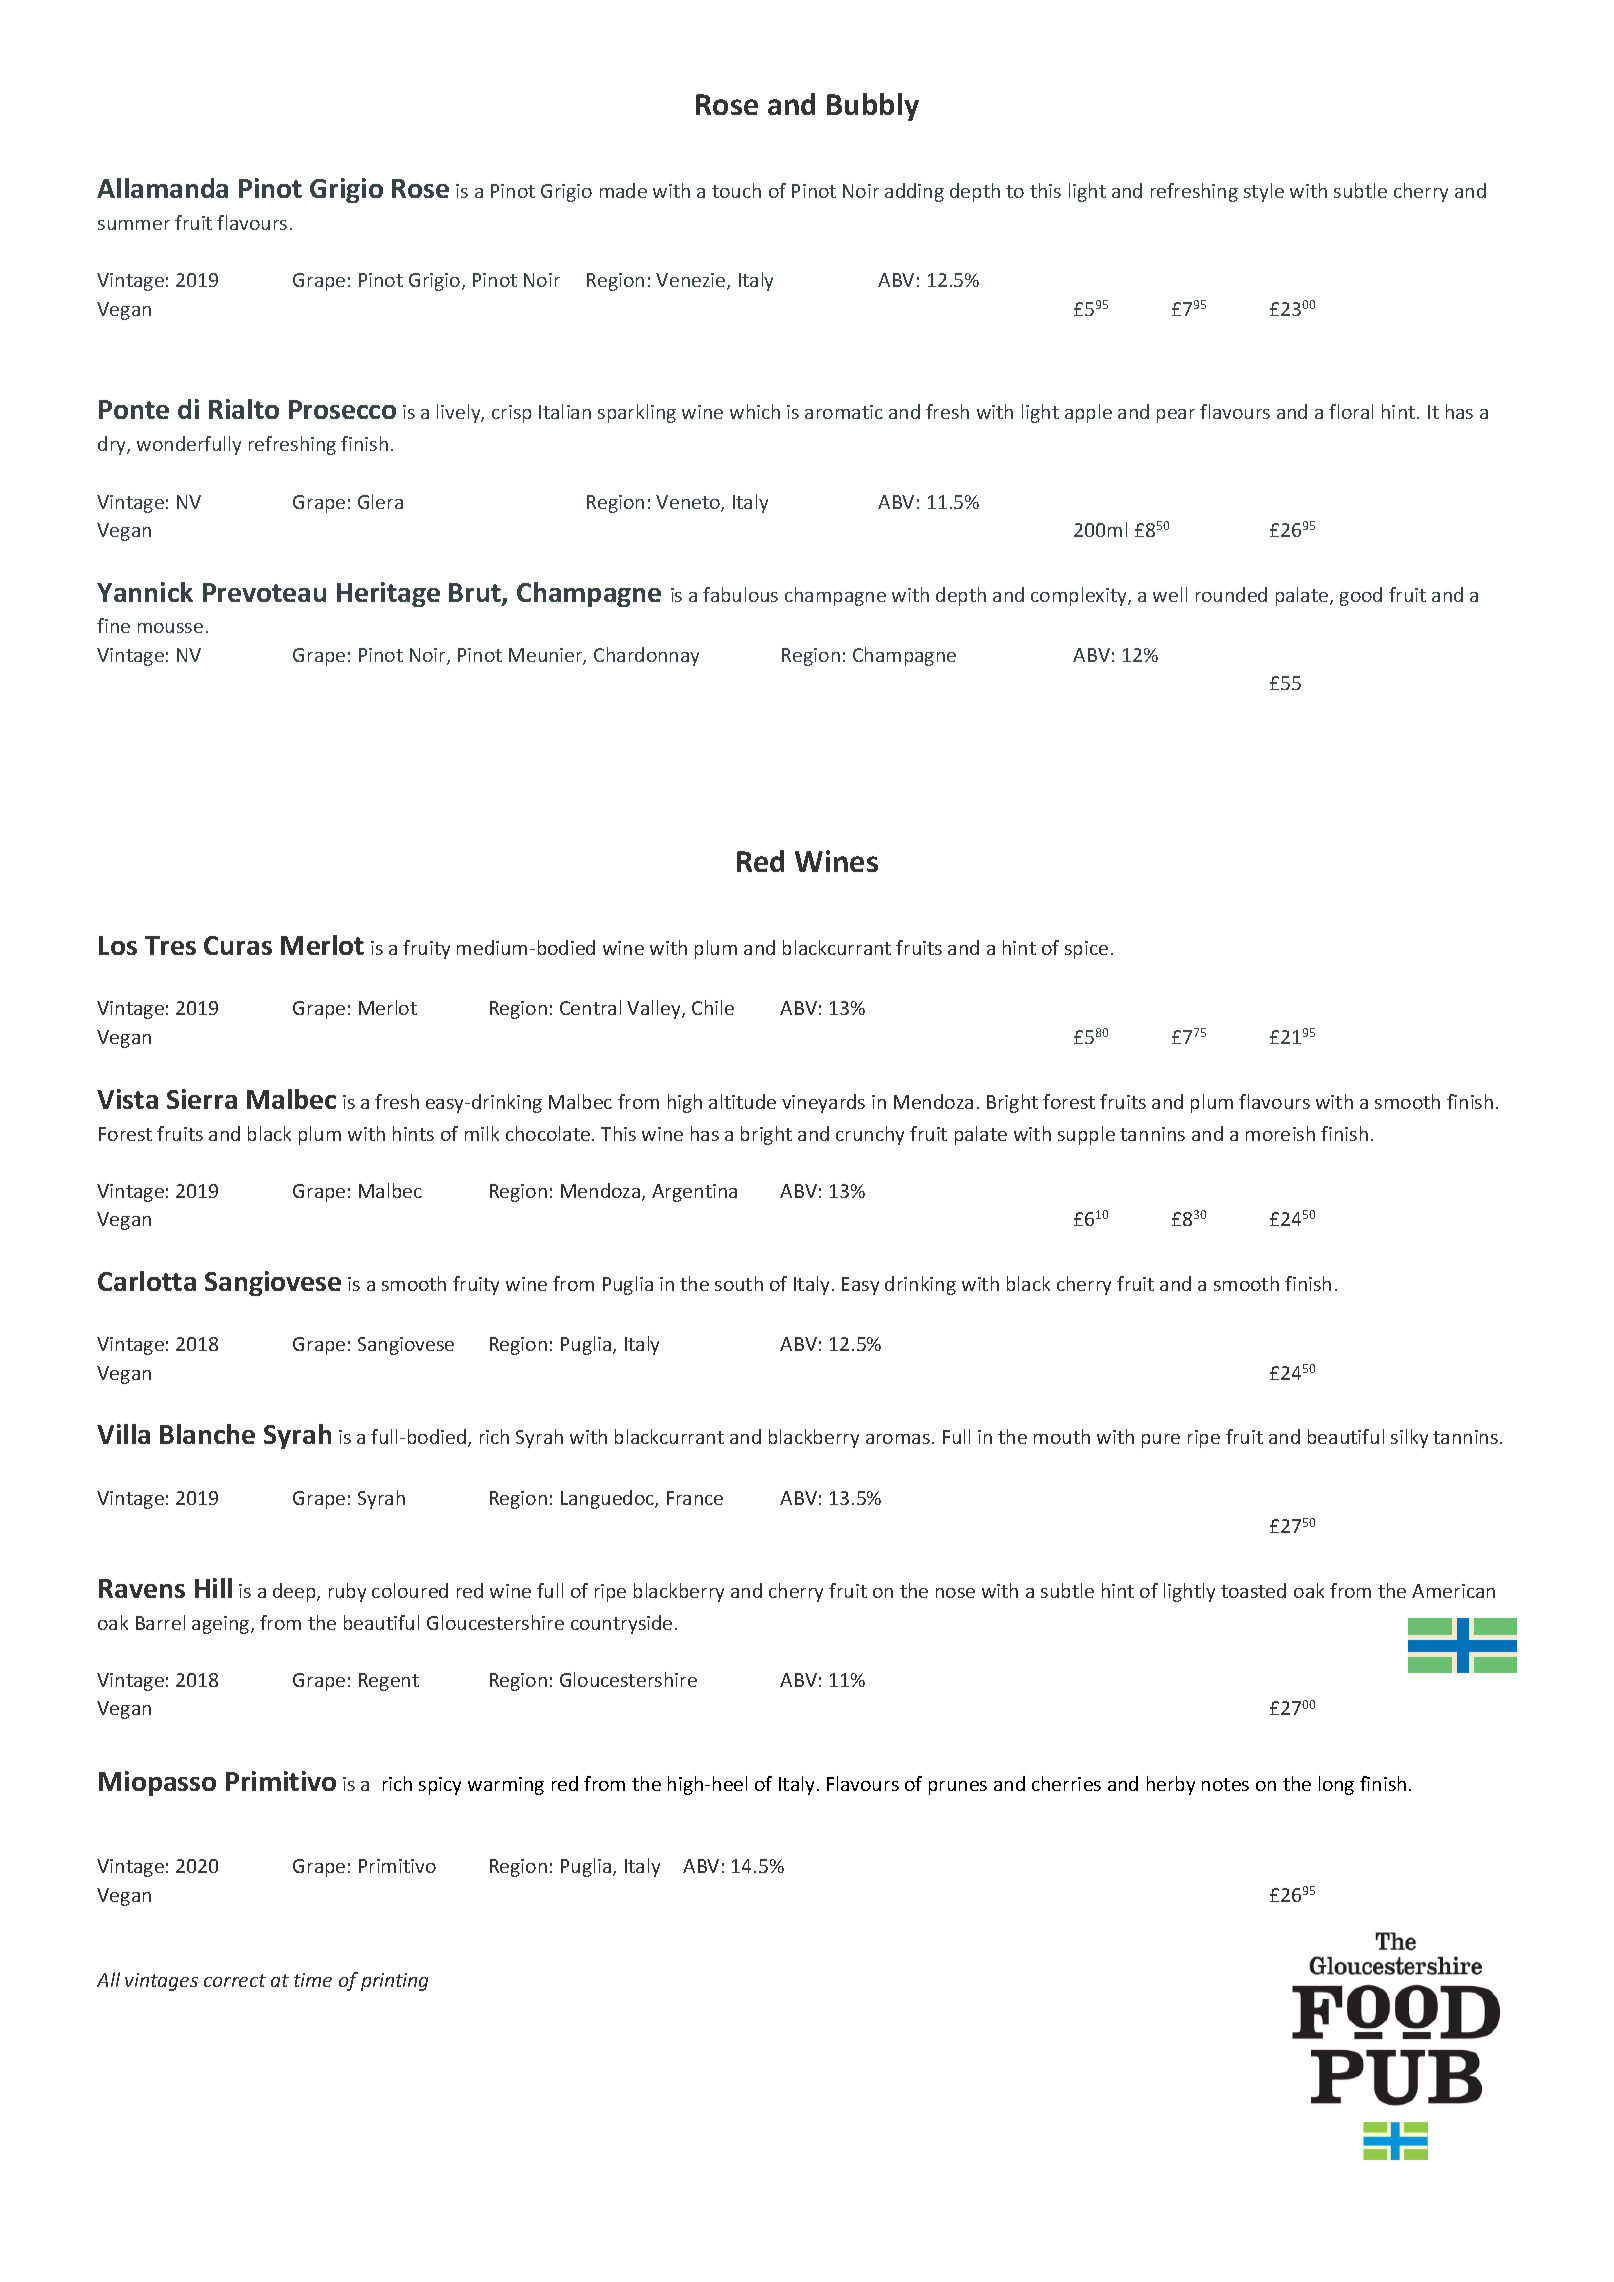 This page has height=2282, width=1614. Describe the element at coordinates (207, 1434) in the page. I see `Blanche` at that location.
